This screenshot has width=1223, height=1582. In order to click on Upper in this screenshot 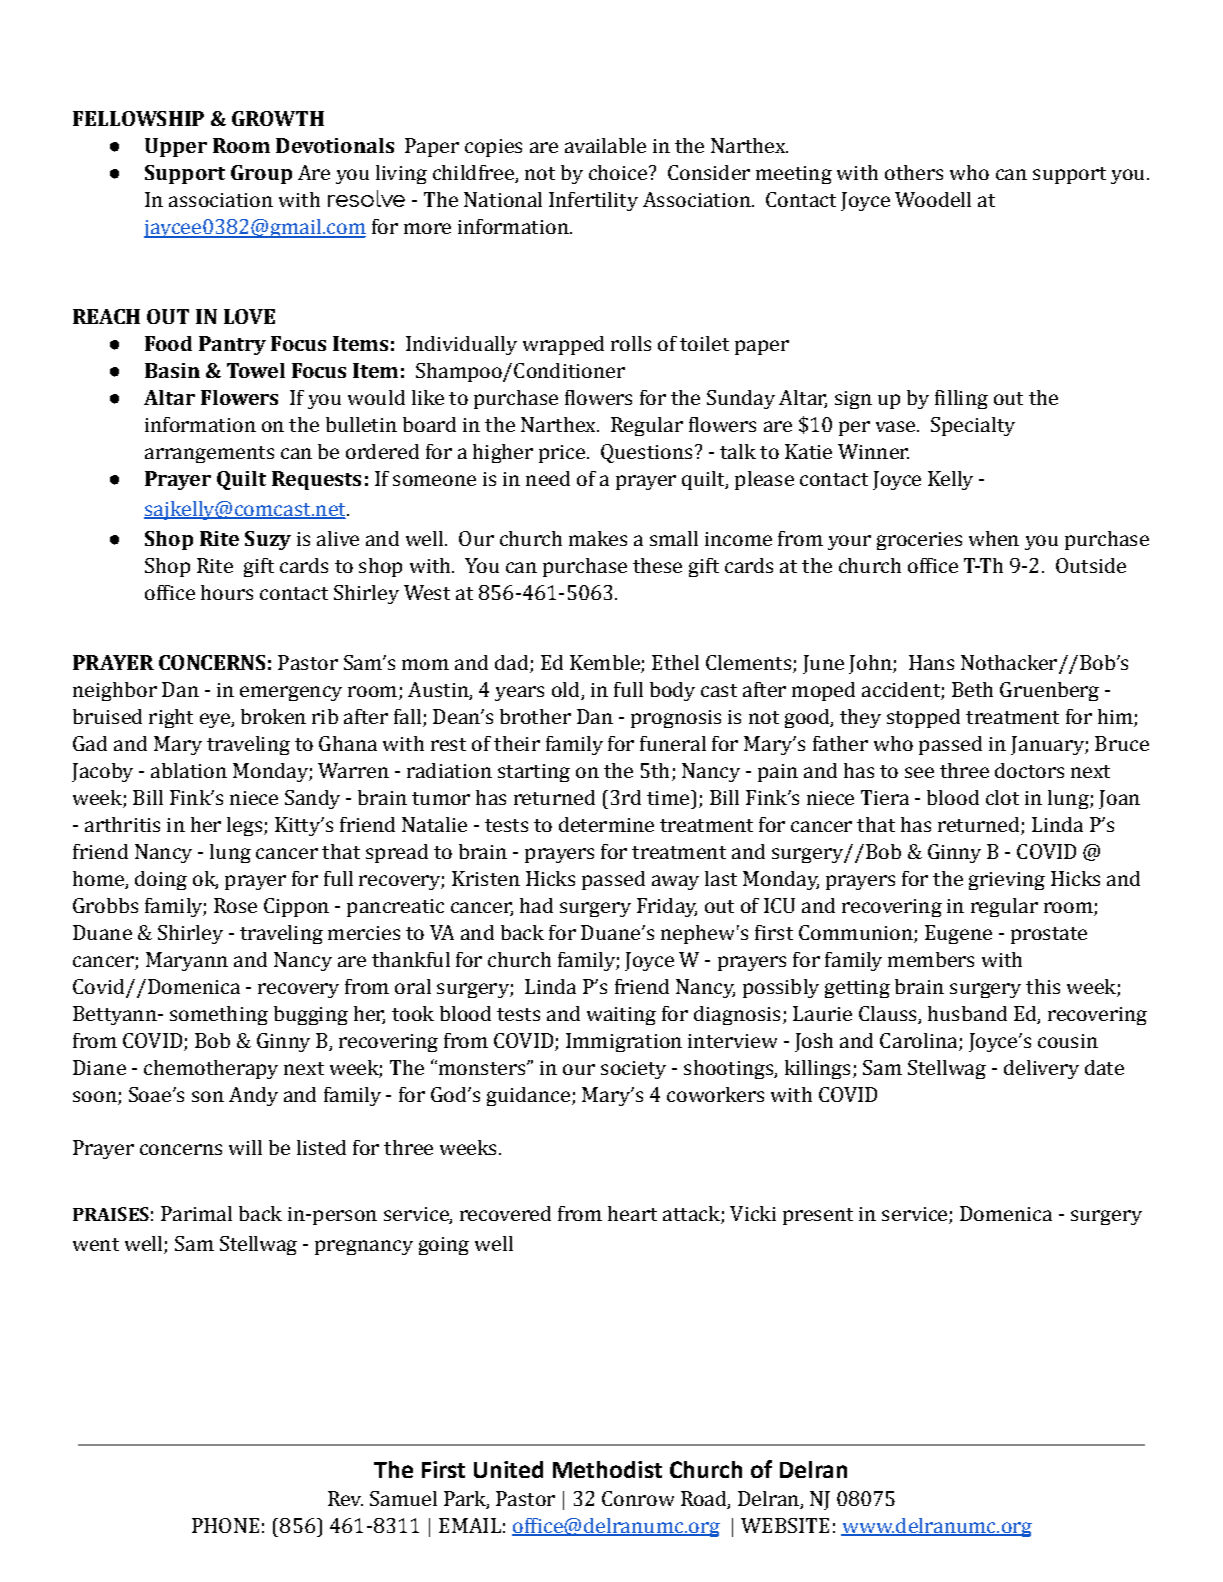, I will do `click(176, 147)`.
